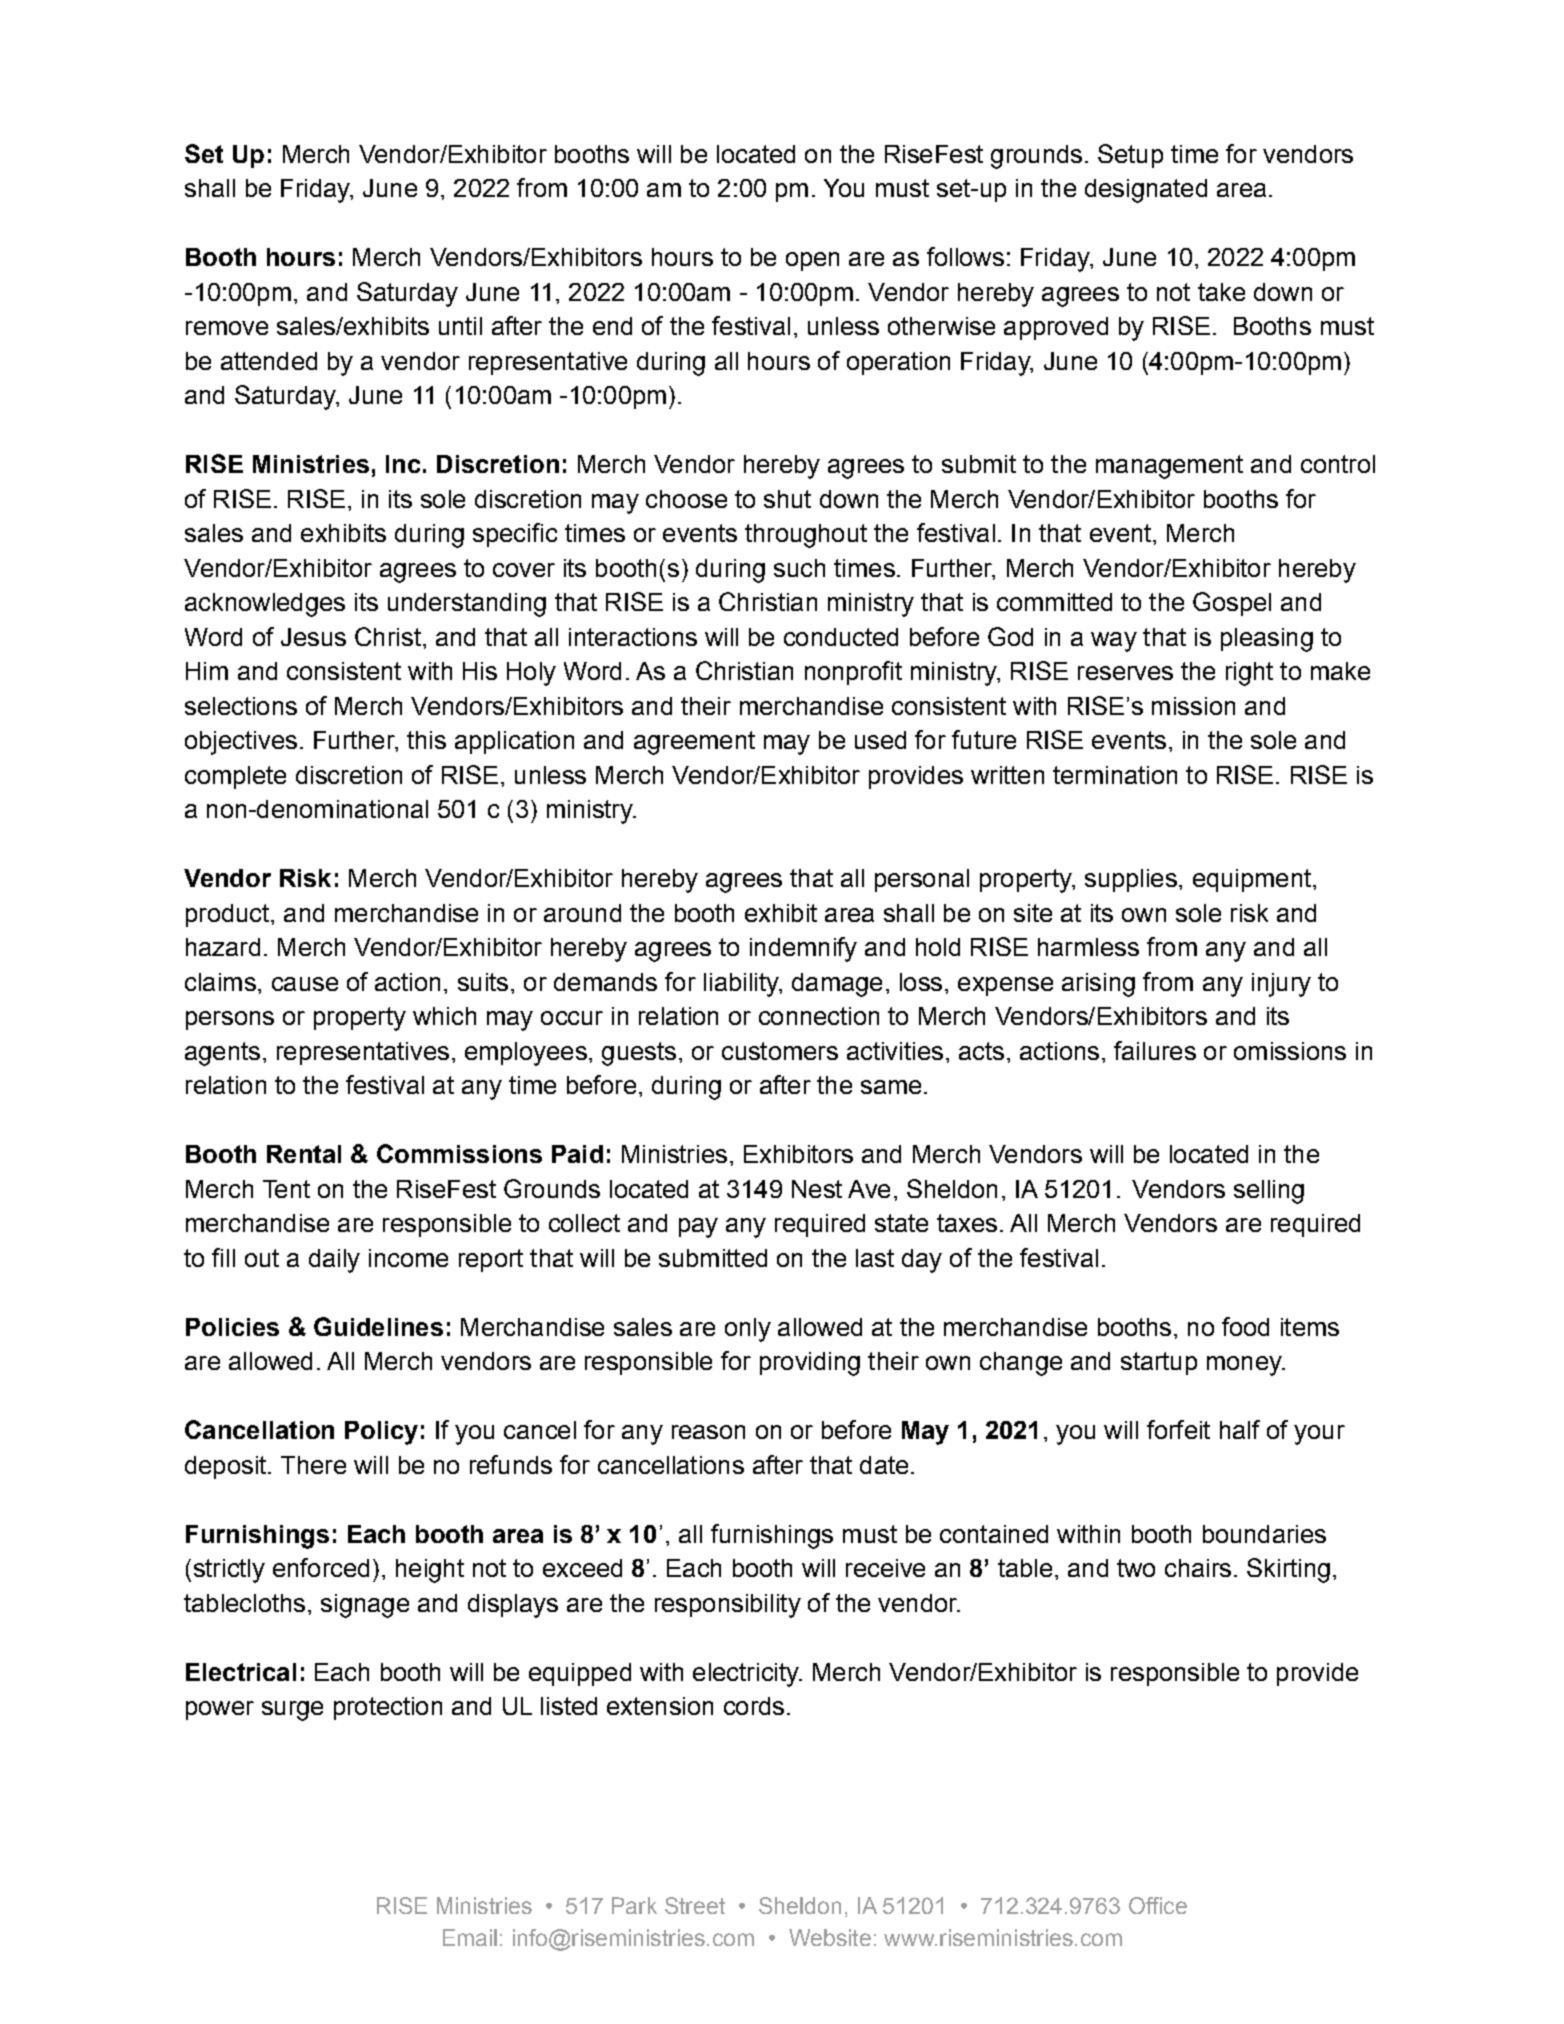 This screenshot has width=1564, height=2024. I want to click on Street, so click(695, 1905).
